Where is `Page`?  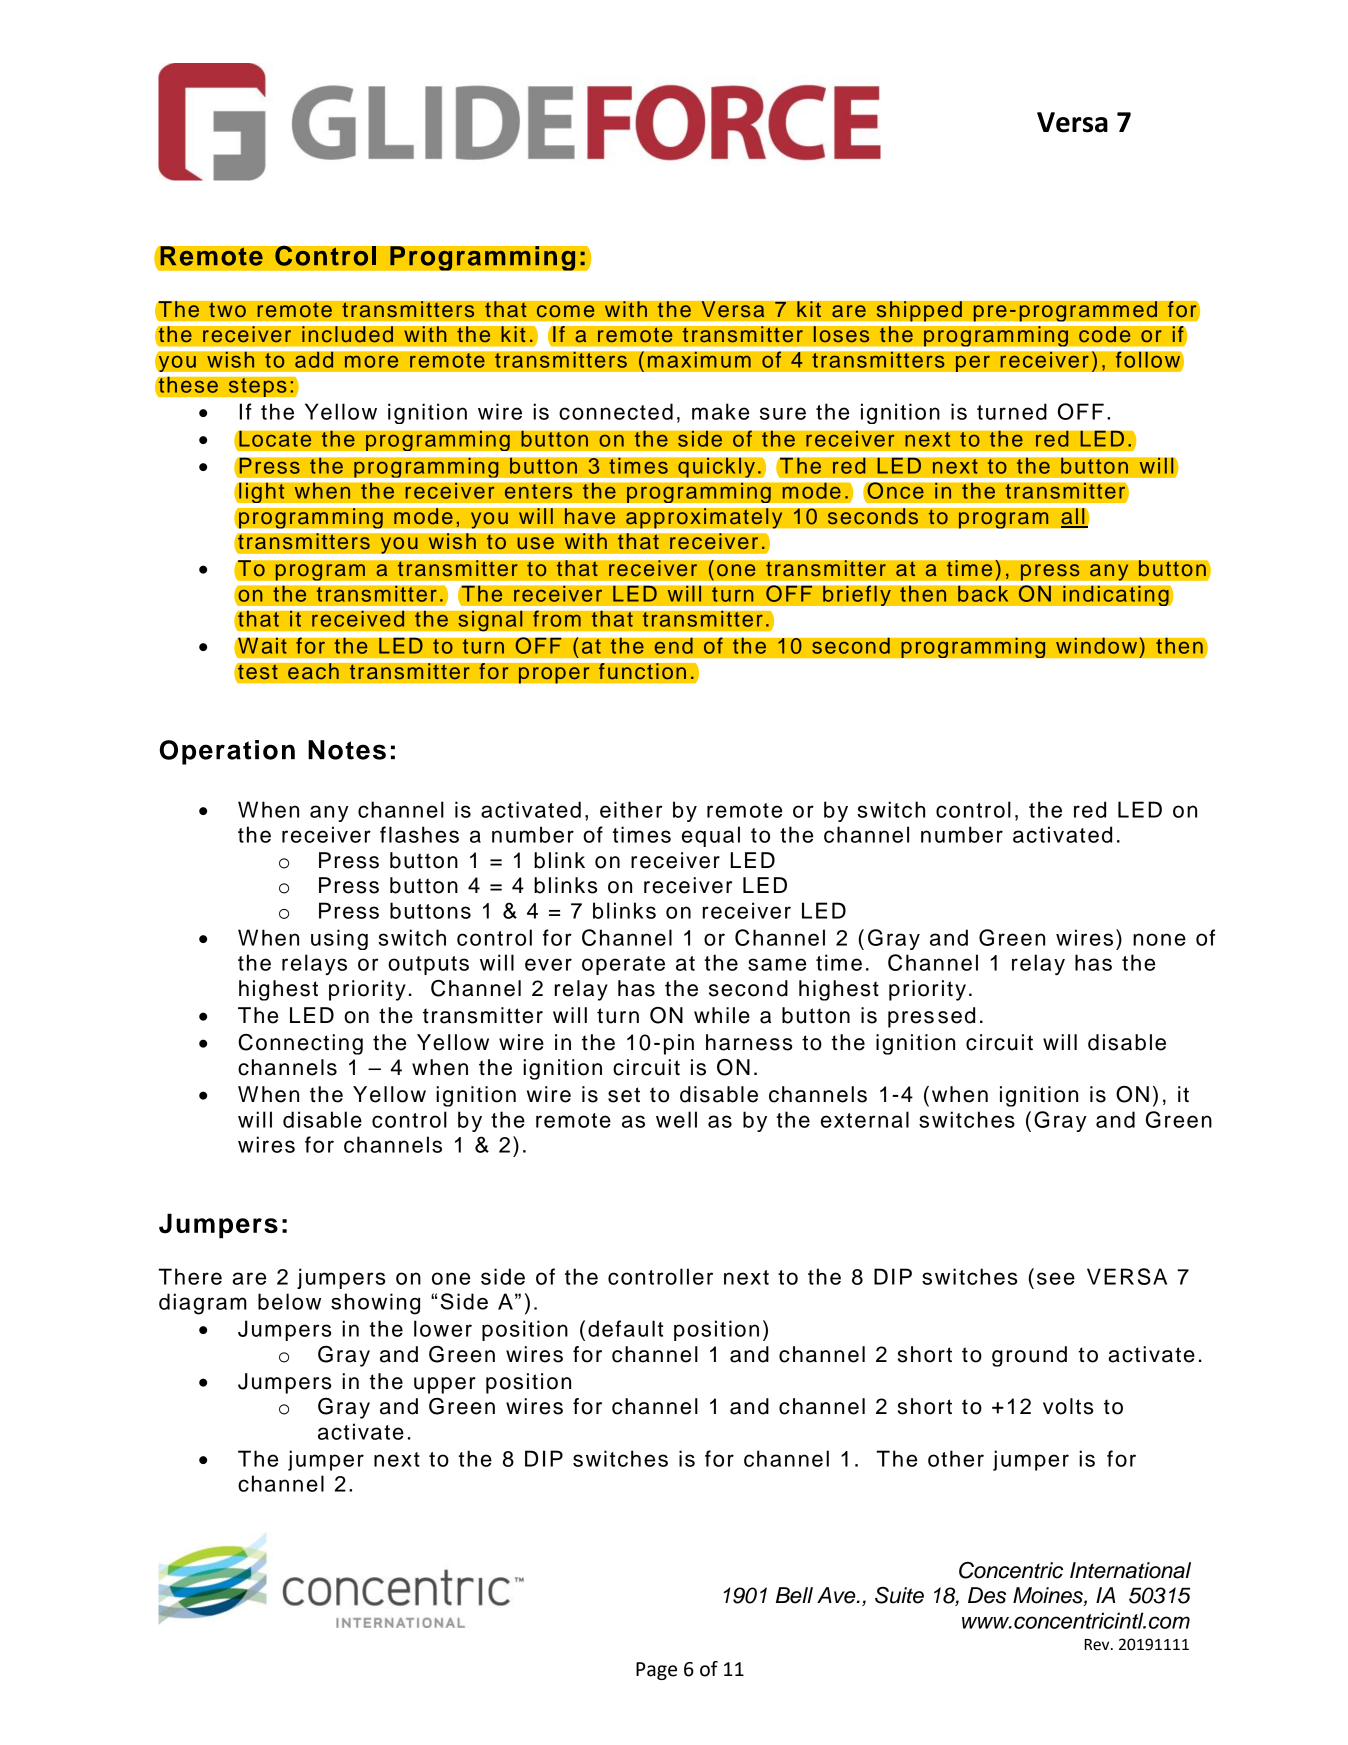 Page is located at coordinates (656, 1671).
